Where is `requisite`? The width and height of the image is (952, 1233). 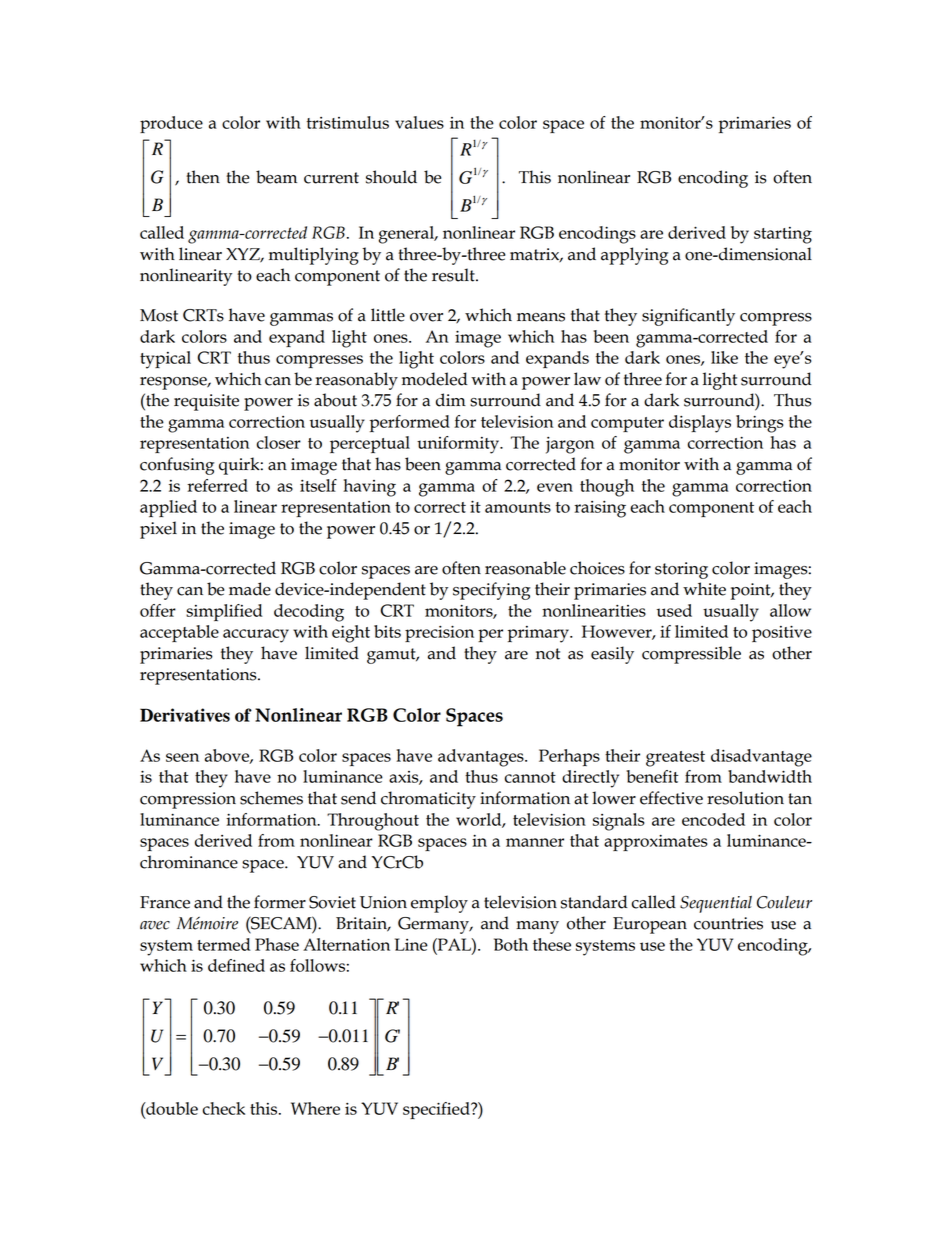
requisite is located at coordinates (206, 402).
